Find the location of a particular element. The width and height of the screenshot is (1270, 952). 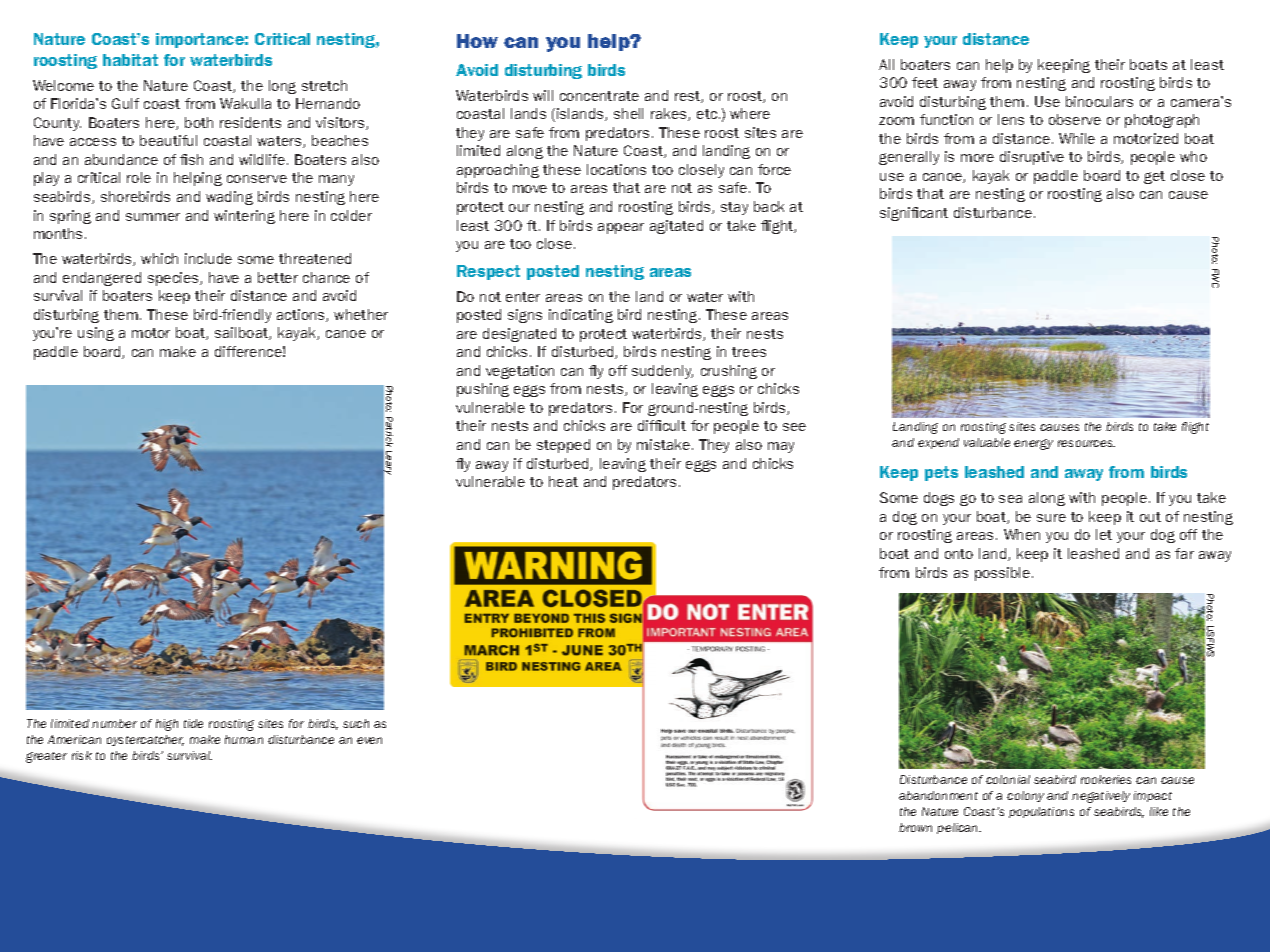

risk is located at coordinates (82, 755).
